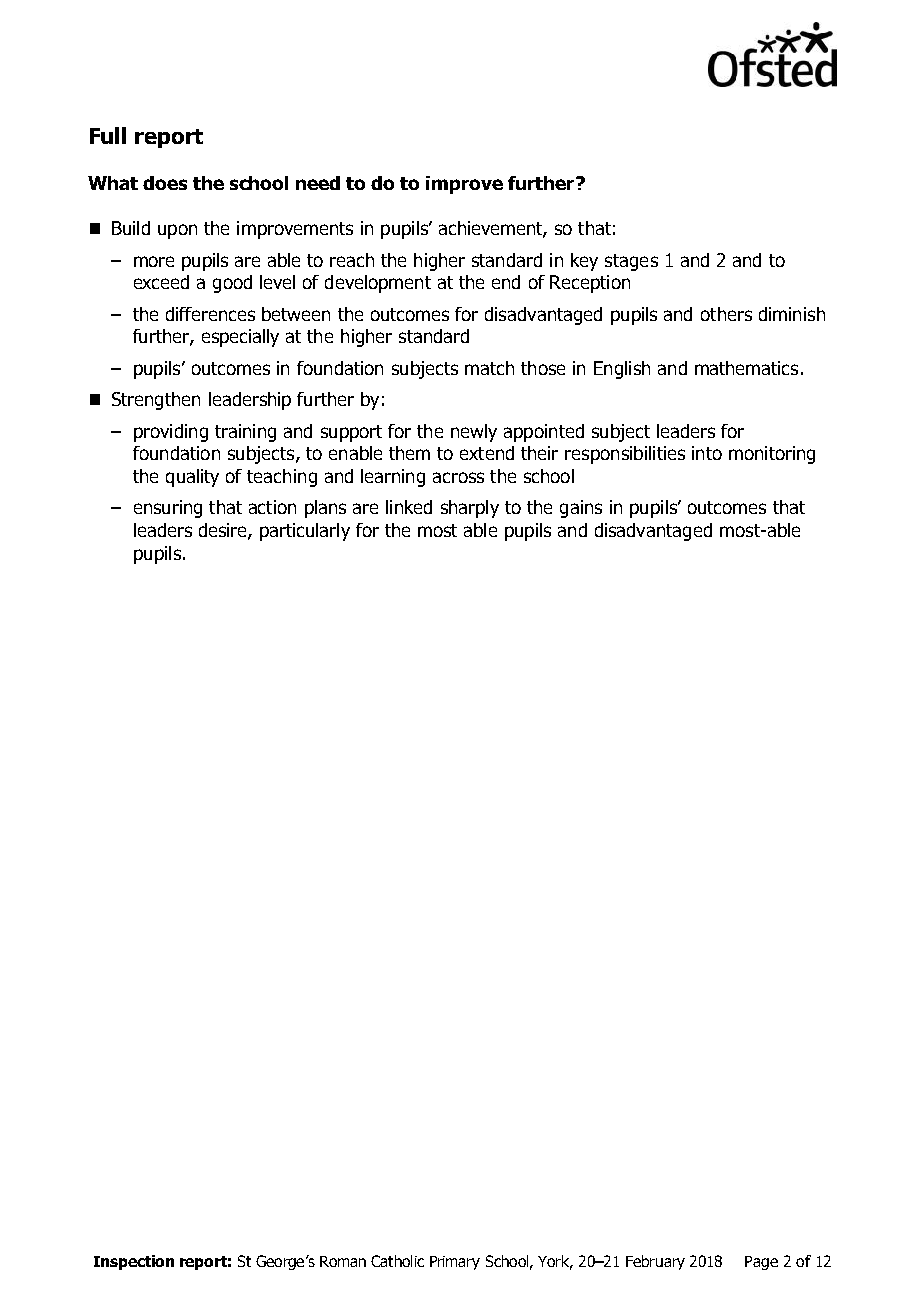 Image resolution: width=924 pixels, height=1310 pixels. I want to click on Inspection, so click(134, 1262).
